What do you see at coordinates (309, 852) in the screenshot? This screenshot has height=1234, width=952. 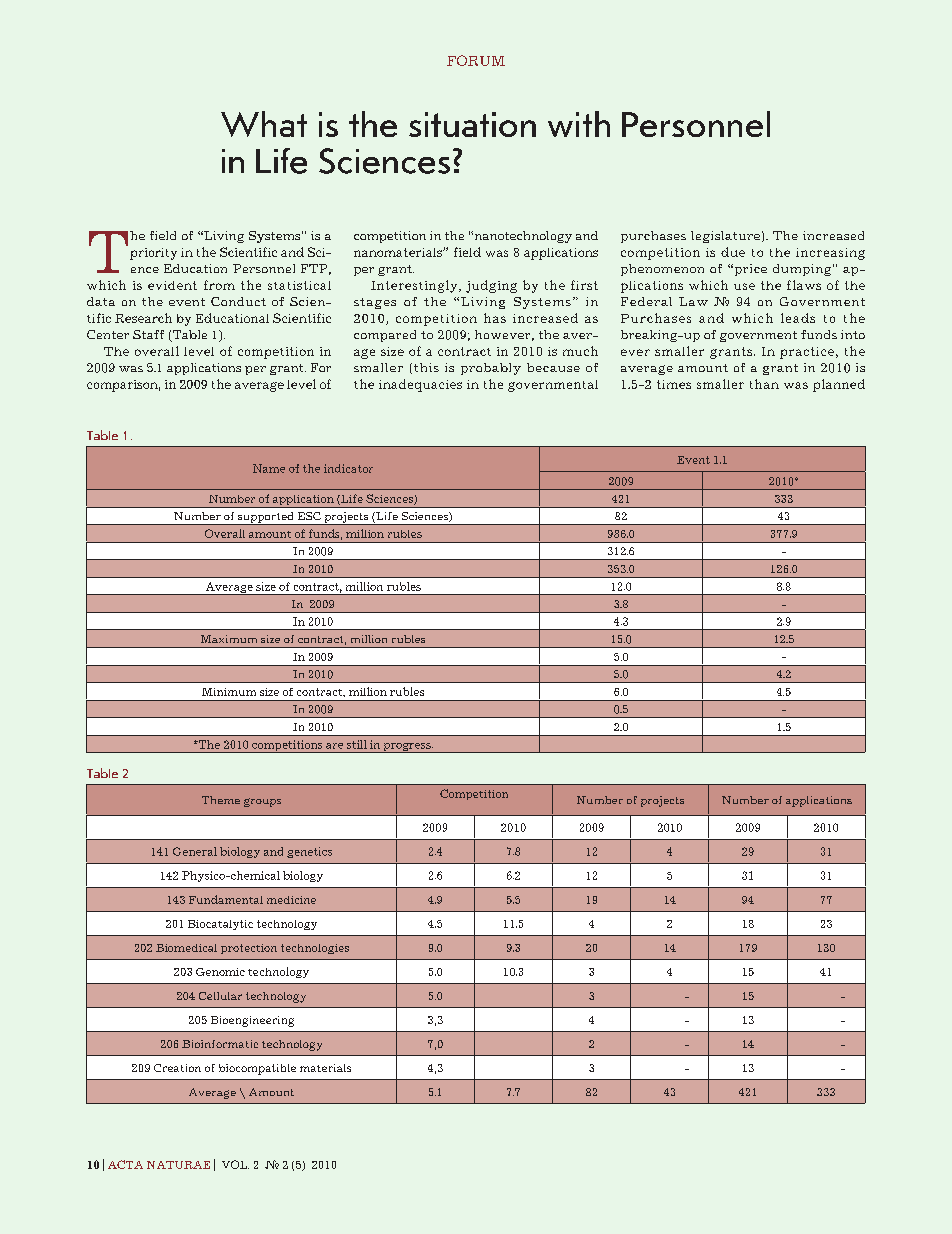 I see `genetics` at bounding box center [309, 852].
